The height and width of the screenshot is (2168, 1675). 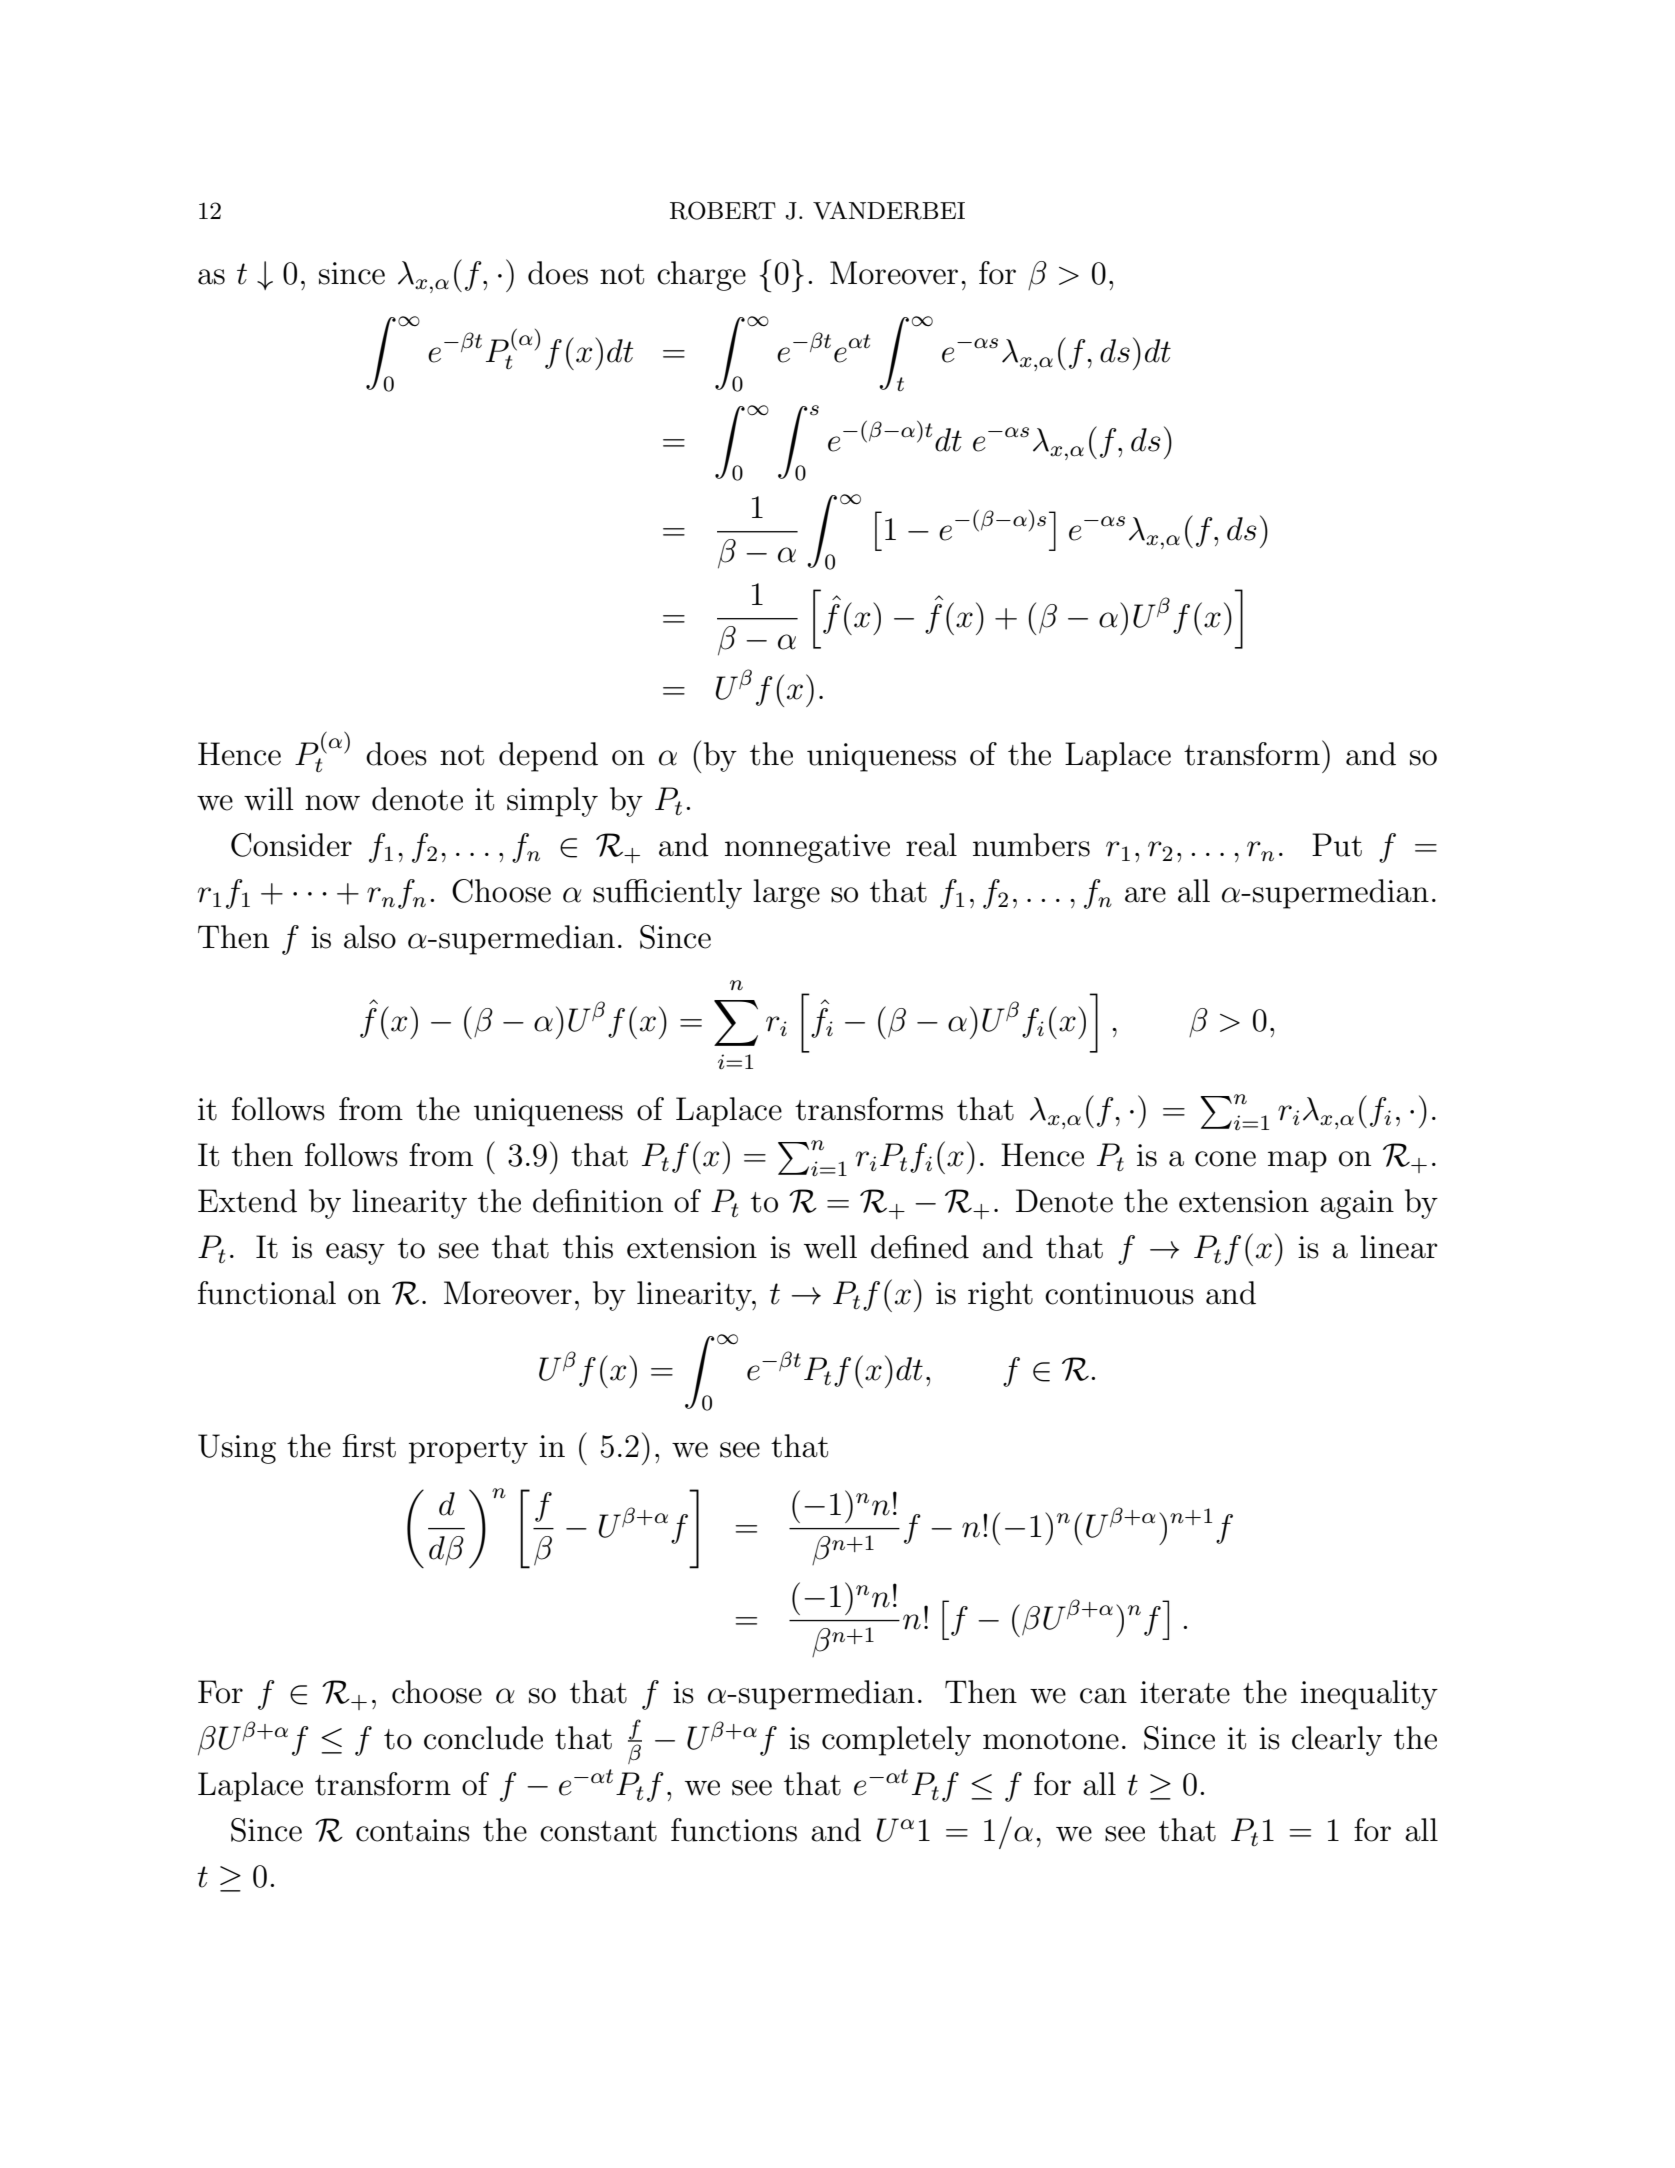 I want to click on Put, so click(x=1337, y=845).
